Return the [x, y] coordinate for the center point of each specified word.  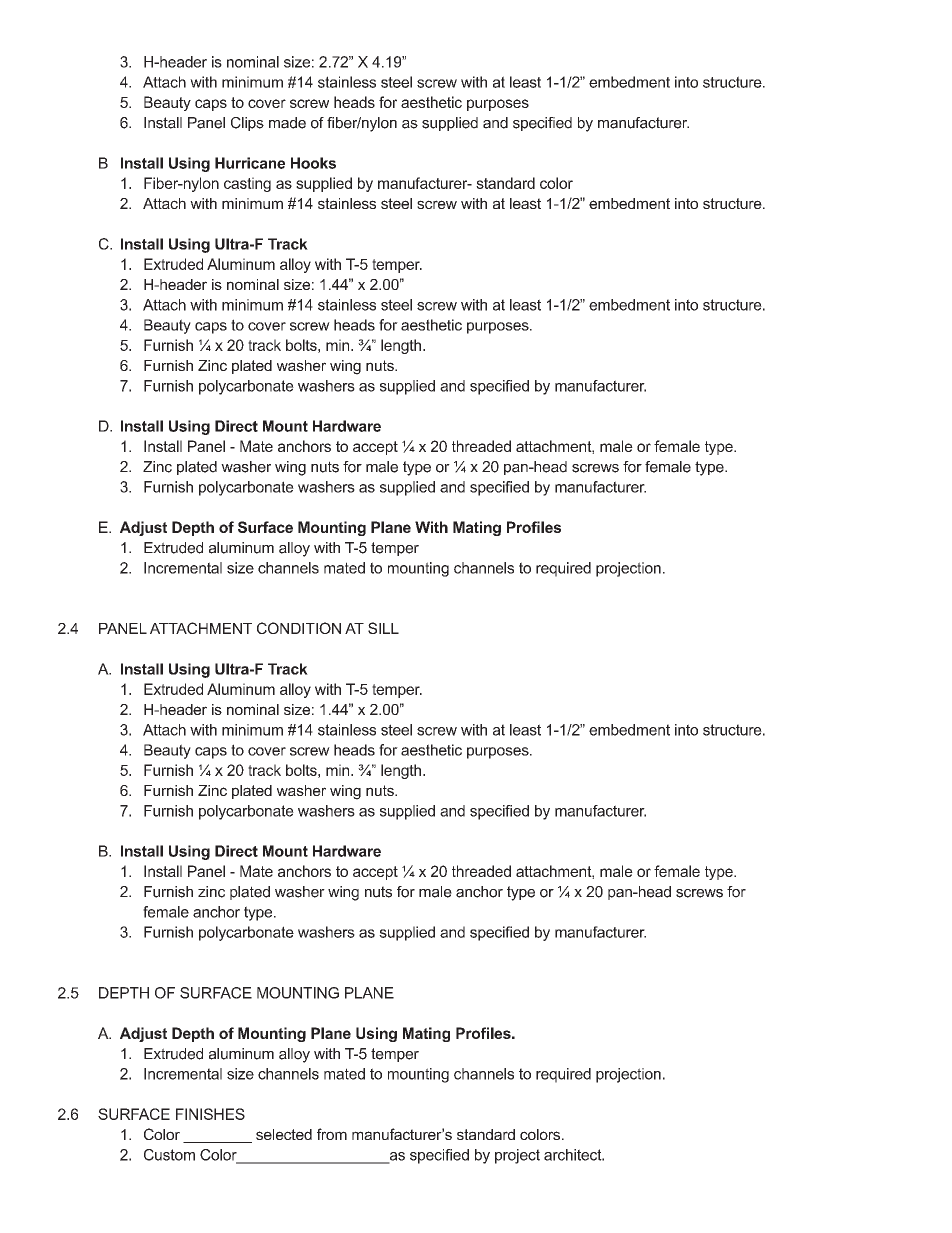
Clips [247, 124]
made [287, 123]
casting [247, 184]
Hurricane [250, 163]
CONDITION [299, 628]
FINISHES [210, 1114]
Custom [169, 1155]
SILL [383, 628]
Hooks [313, 163]
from [332, 1134]
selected [284, 1134]
